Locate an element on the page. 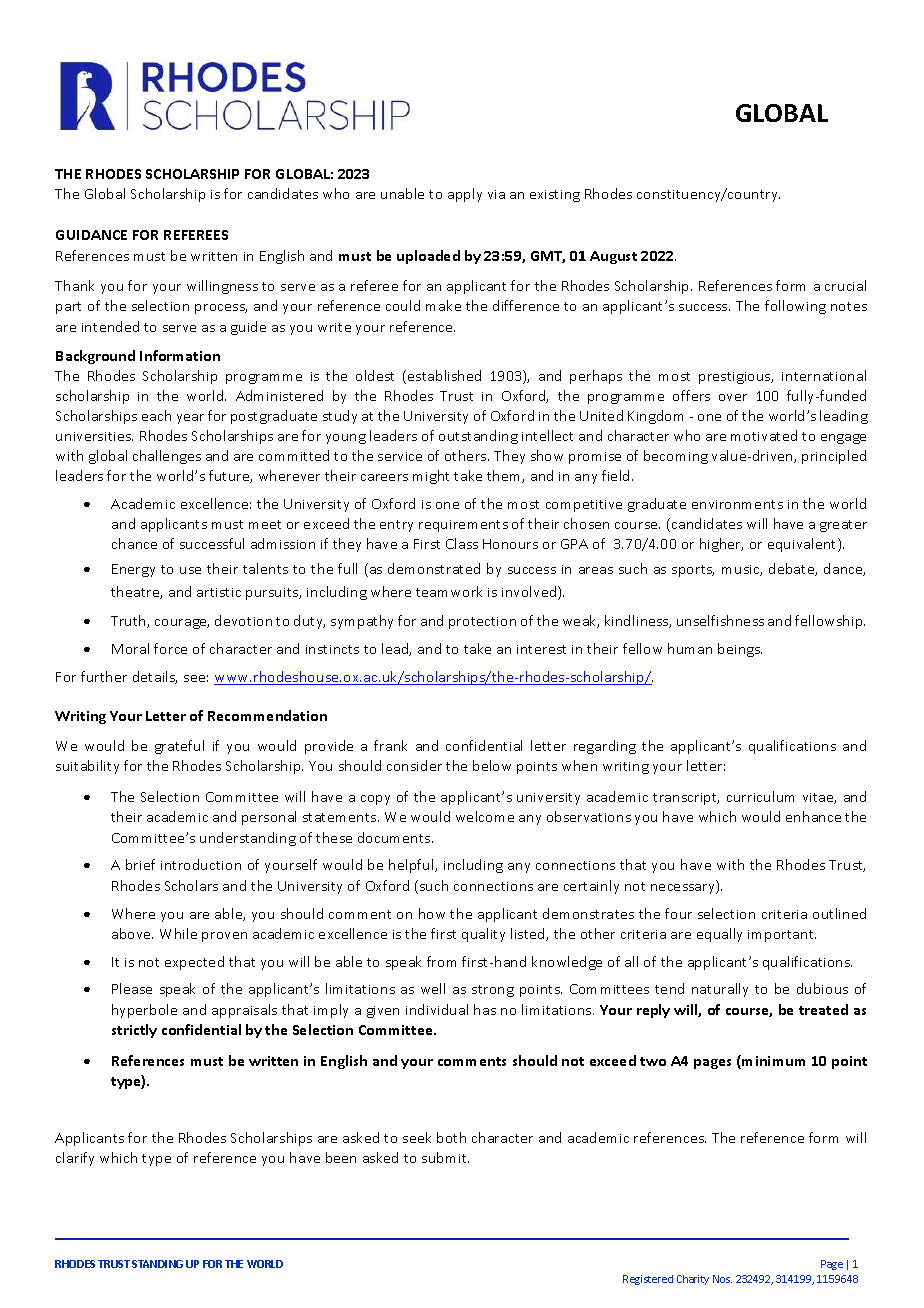 The height and width of the document is (1308, 924). clarify is located at coordinates (75, 1159).
